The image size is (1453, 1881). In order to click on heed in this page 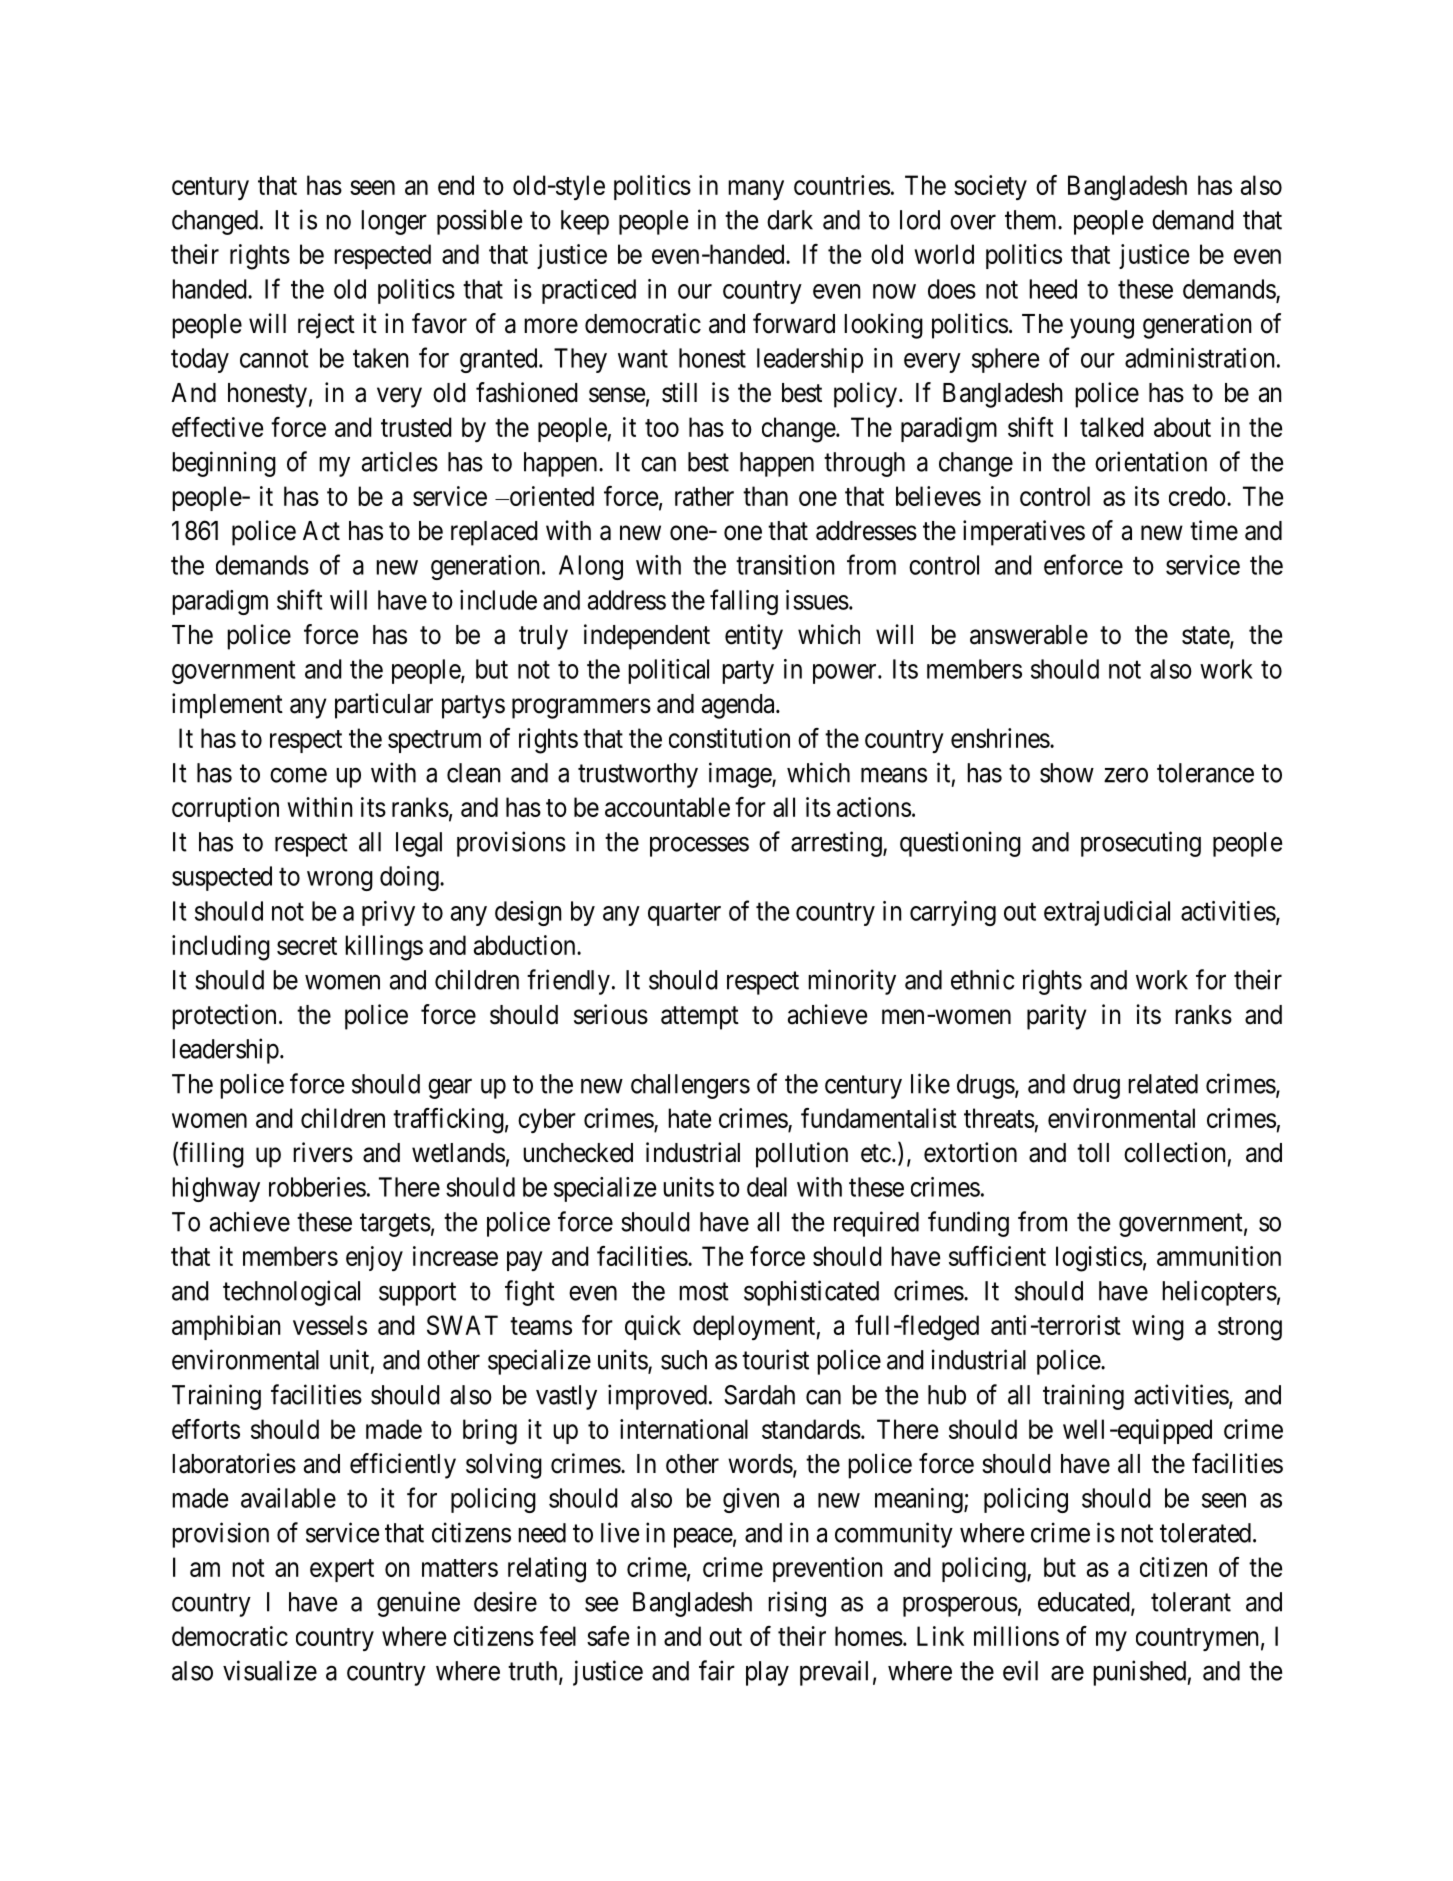, I will do `click(1053, 289)`.
